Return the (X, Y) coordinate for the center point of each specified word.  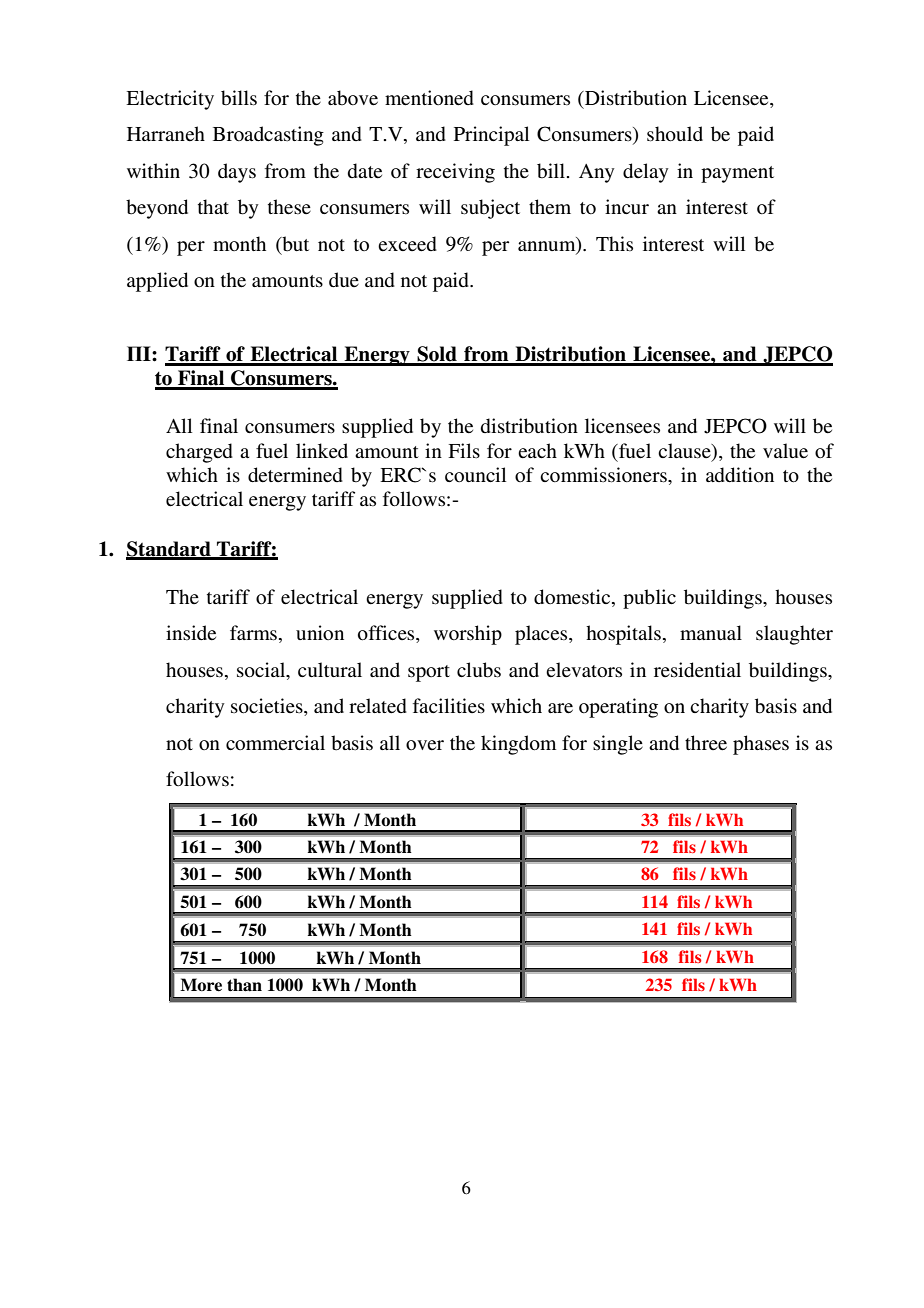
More (201, 985)
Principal (491, 136)
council (475, 474)
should (675, 134)
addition (740, 475)
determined (295, 475)
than (244, 985)
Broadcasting (268, 136)
